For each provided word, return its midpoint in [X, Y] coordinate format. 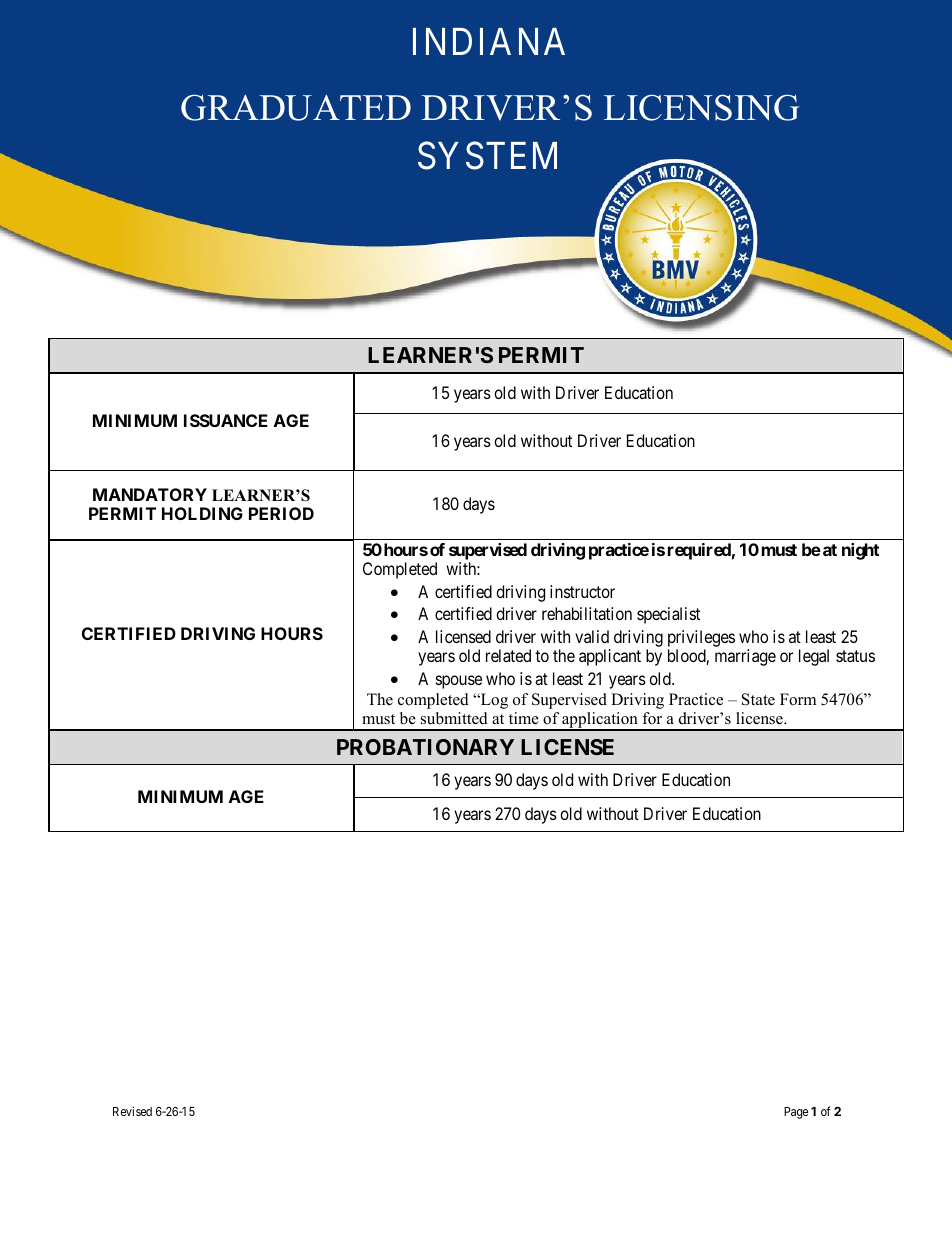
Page [796, 1113]
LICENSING [701, 107]
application [600, 721]
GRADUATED [296, 107]
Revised [132, 1111]
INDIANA [489, 41]
